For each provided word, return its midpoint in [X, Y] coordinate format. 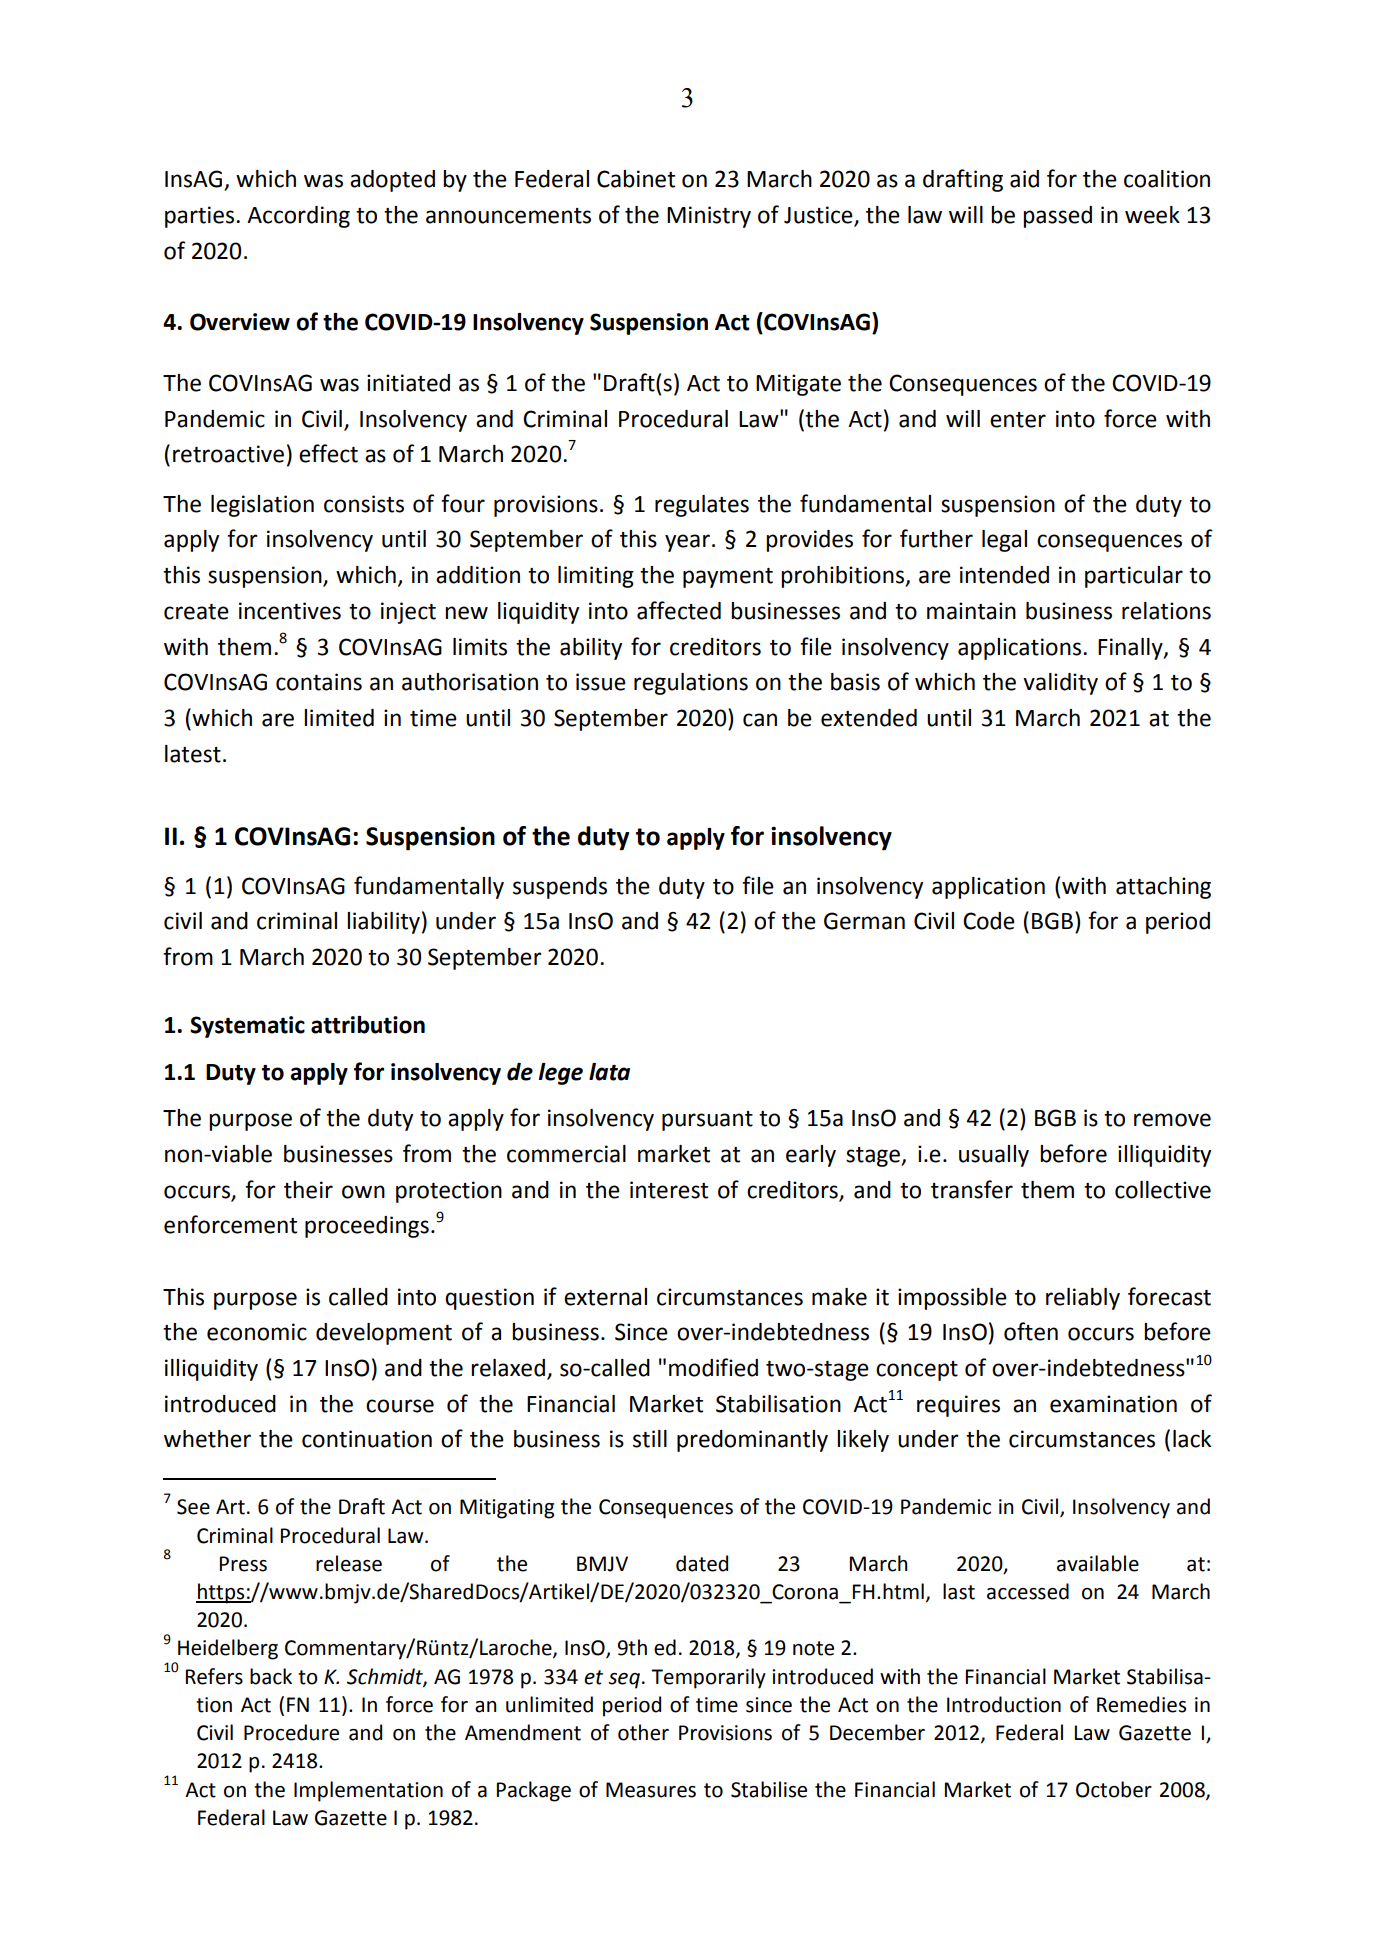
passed [1057, 217]
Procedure [291, 1732]
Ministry [709, 217]
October [1114, 1789]
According [298, 217]
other [643, 1732]
